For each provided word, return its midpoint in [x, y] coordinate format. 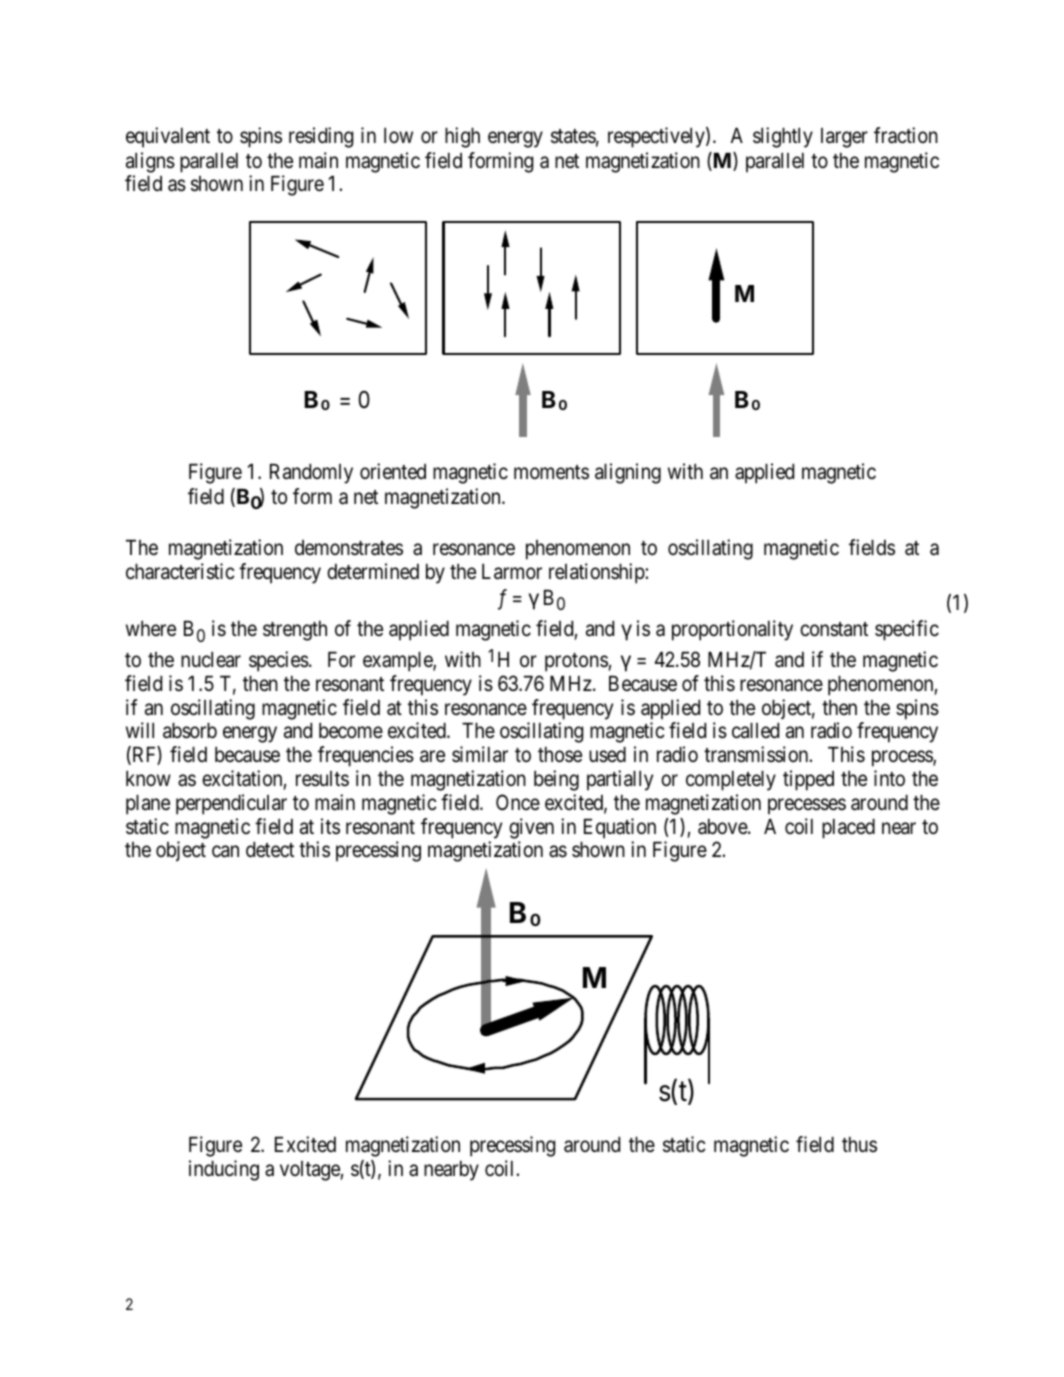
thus [859, 1144]
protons [577, 662]
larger [844, 138]
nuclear [211, 660]
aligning [628, 473]
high [462, 137]
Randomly [311, 474]
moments [551, 472]
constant [834, 629]
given [531, 828]
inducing [224, 1170]
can [225, 852]
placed [848, 829]
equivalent [168, 137]
